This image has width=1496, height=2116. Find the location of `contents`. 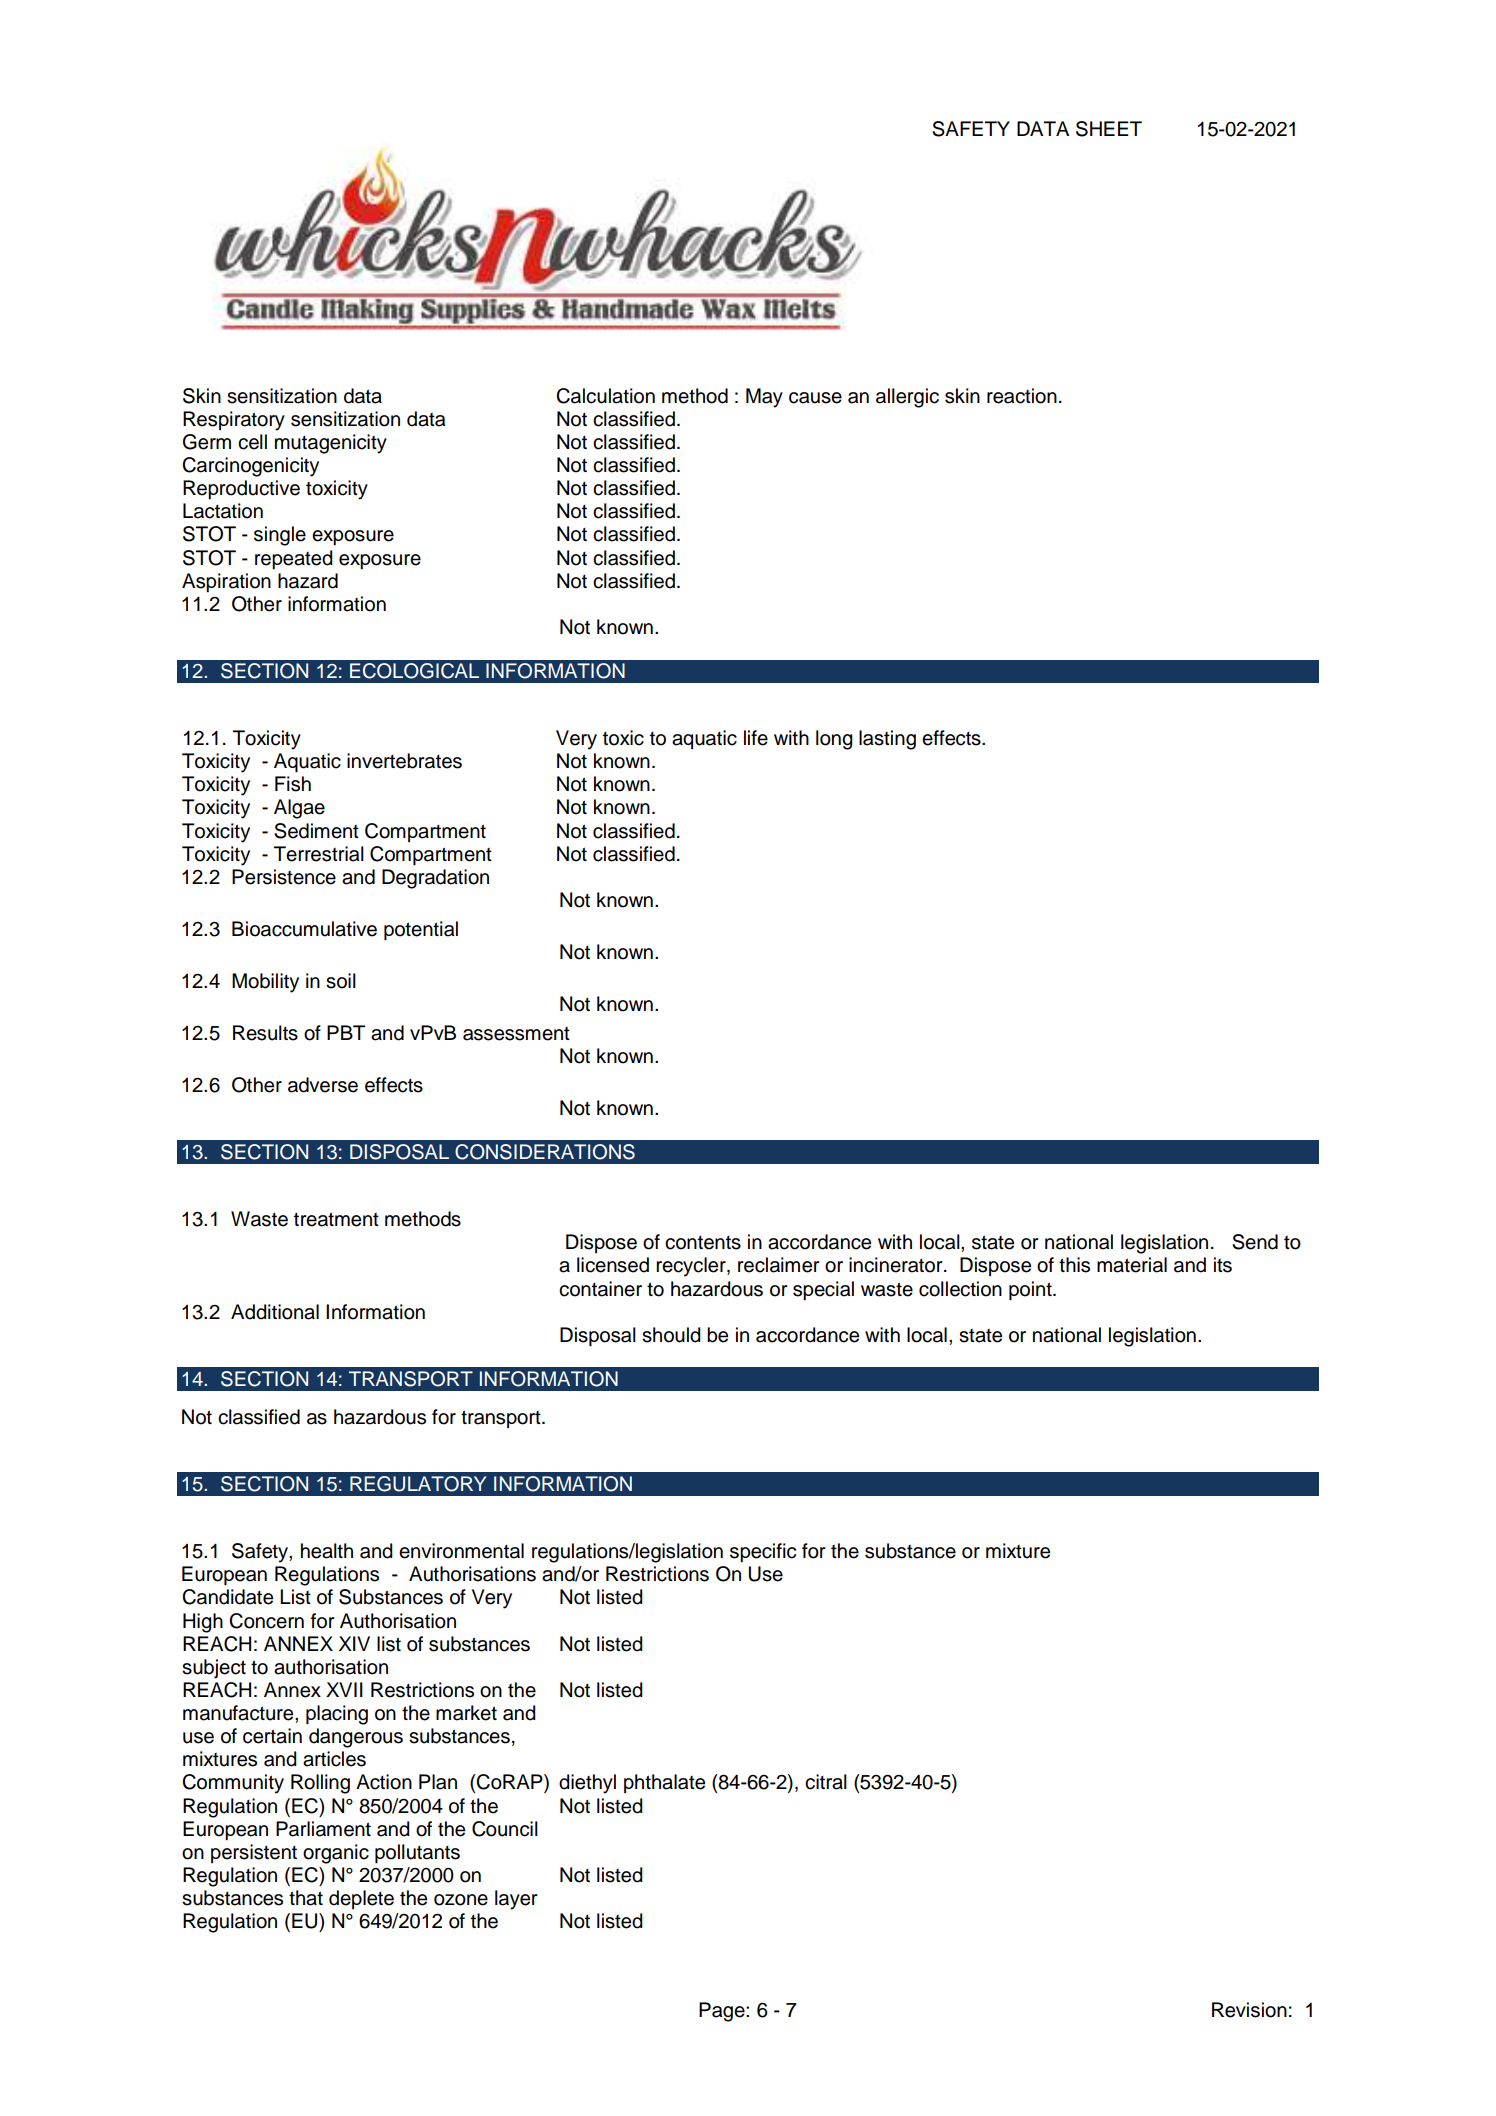

contents is located at coordinates (703, 1243).
